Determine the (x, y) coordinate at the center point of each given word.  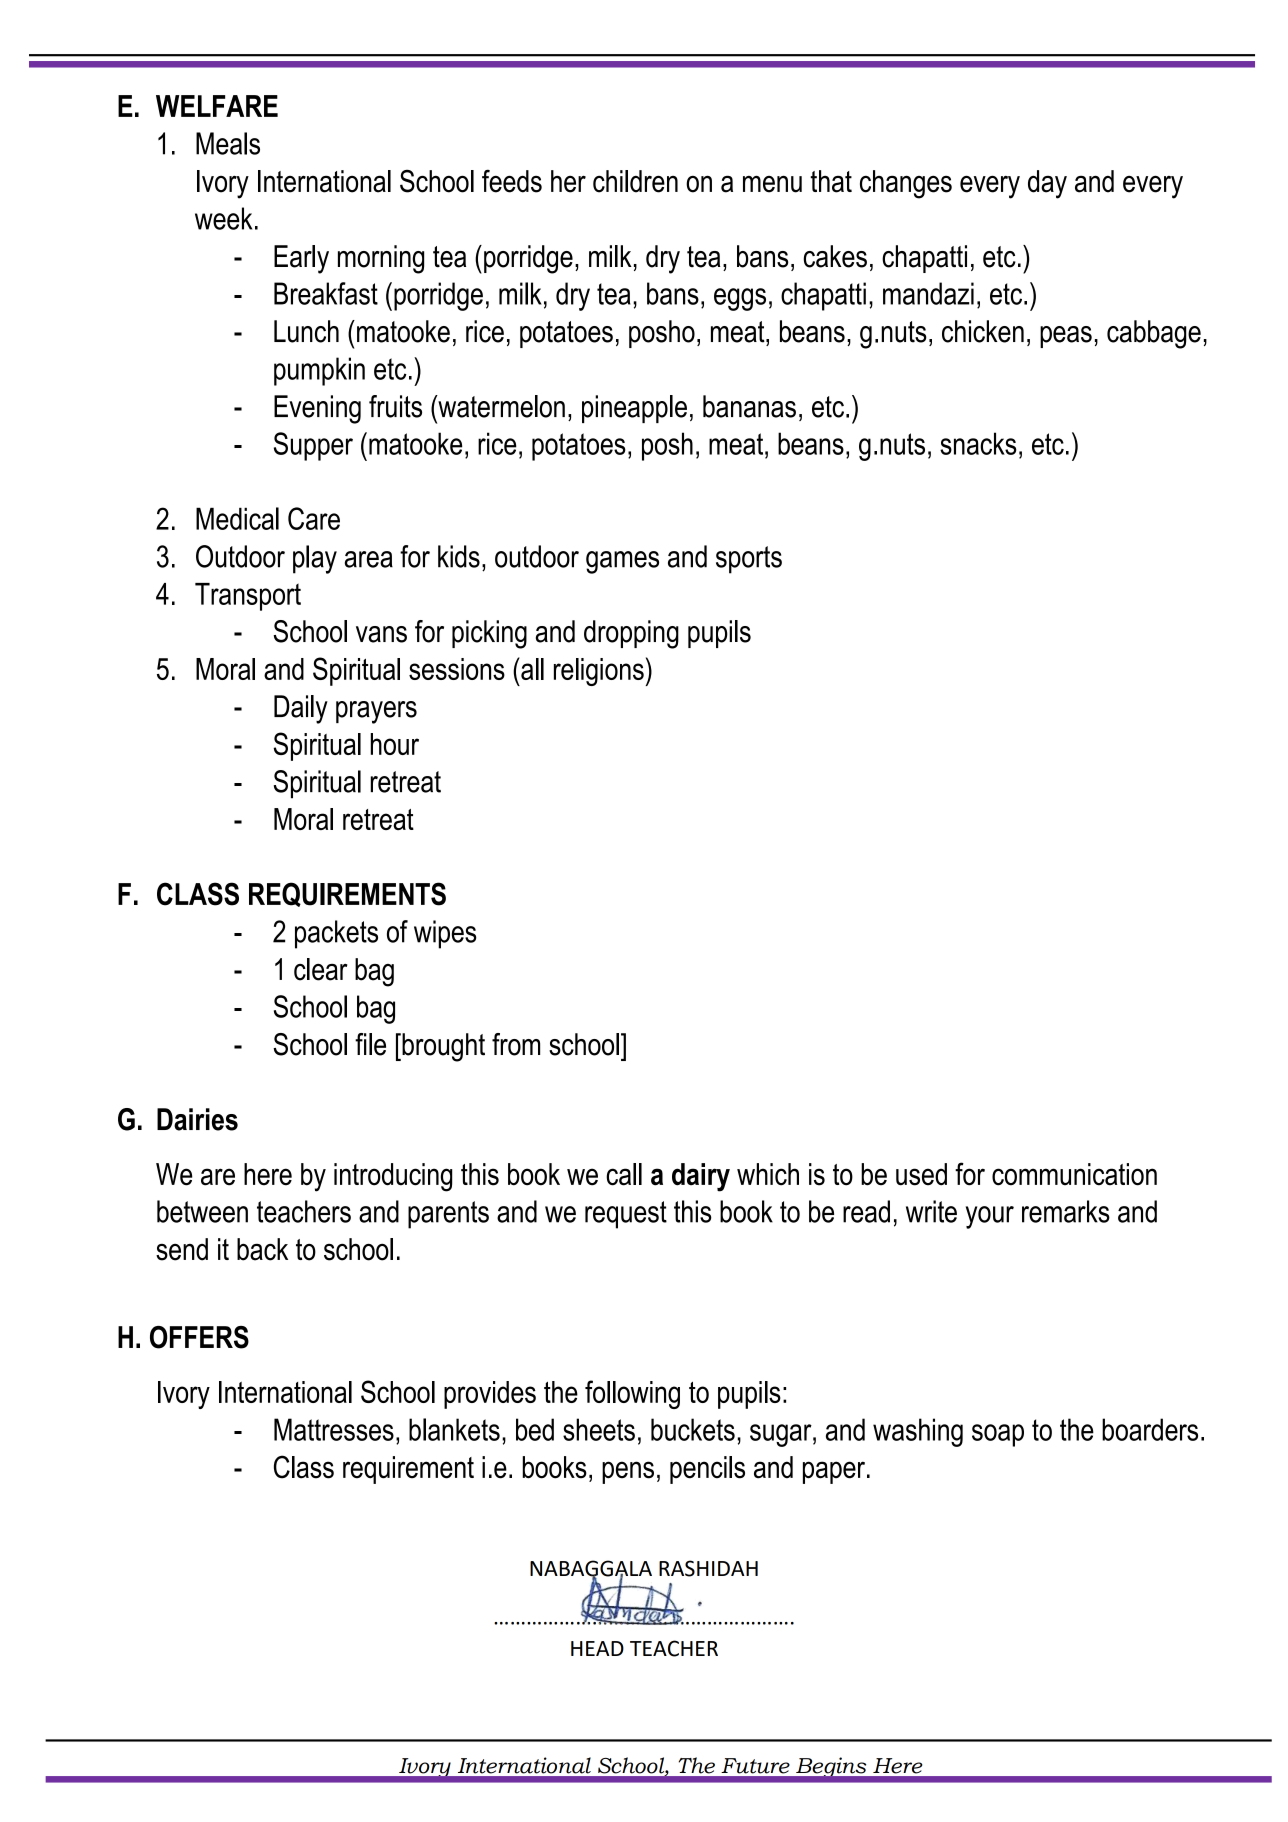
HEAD (597, 1648)
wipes (445, 934)
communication (1074, 1174)
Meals (228, 143)
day (1047, 184)
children (635, 181)
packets (336, 934)
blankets (454, 1429)
